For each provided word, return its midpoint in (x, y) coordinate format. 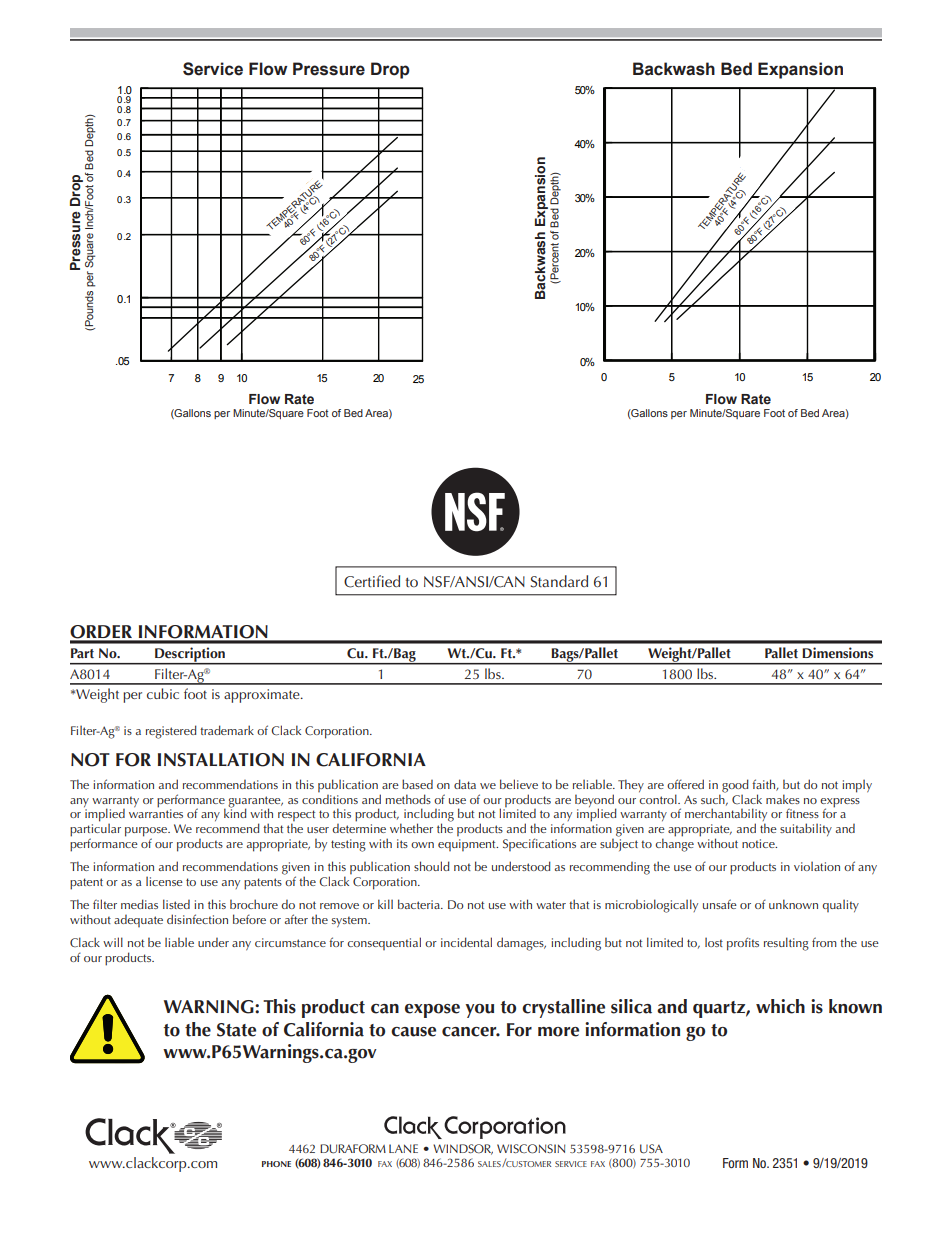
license (164, 881)
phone (276, 1164)
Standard (559, 581)
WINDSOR (463, 1149)
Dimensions (838, 652)
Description (190, 656)
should (432, 866)
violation (817, 866)
